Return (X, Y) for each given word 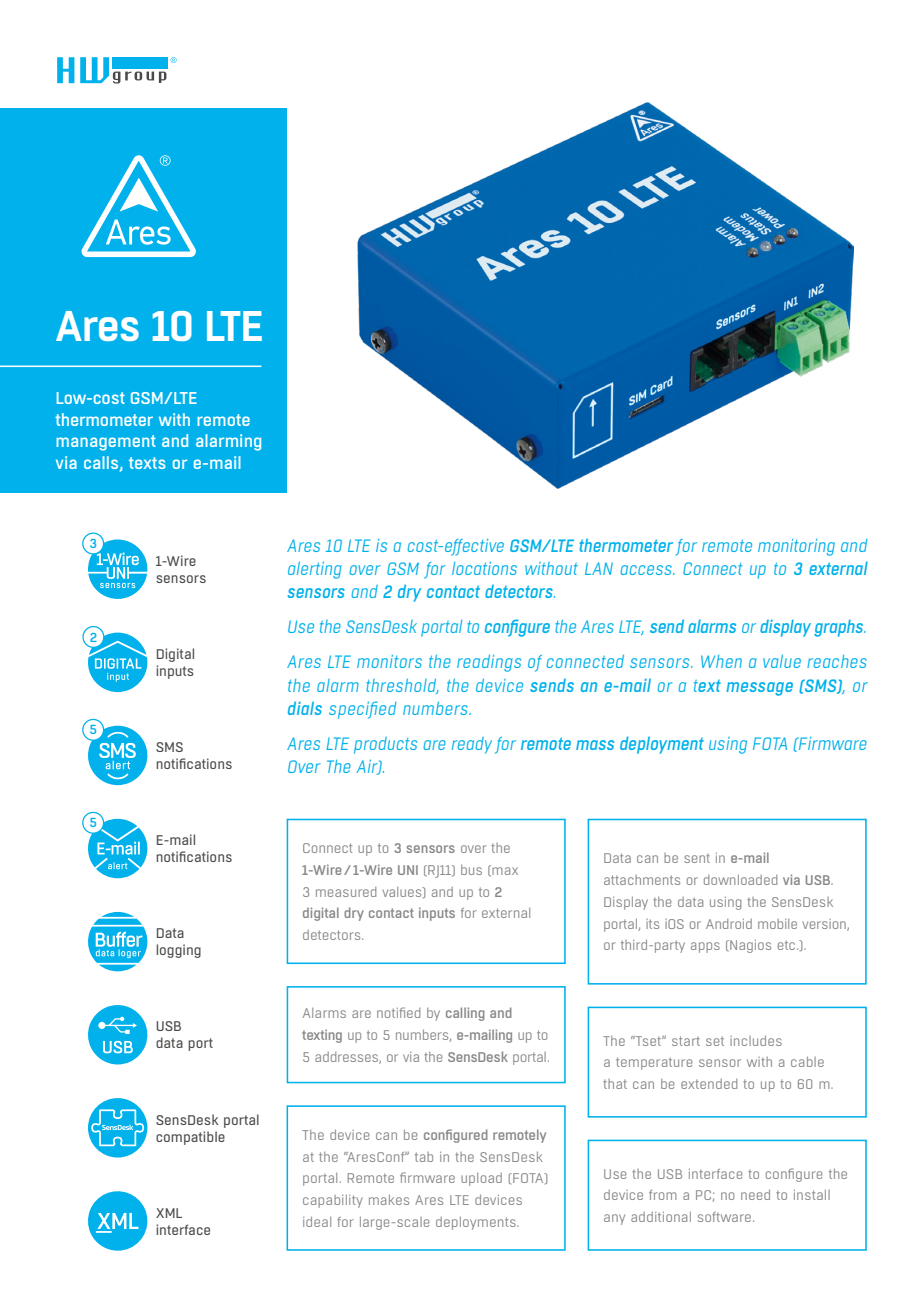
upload (481, 1179)
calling (465, 1014)
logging (178, 951)
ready (472, 745)
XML (169, 1213)
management (106, 443)
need (755, 1195)
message (759, 689)
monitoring (796, 547)
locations (484, 568)
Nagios (749, 946)
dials (305, 708)
